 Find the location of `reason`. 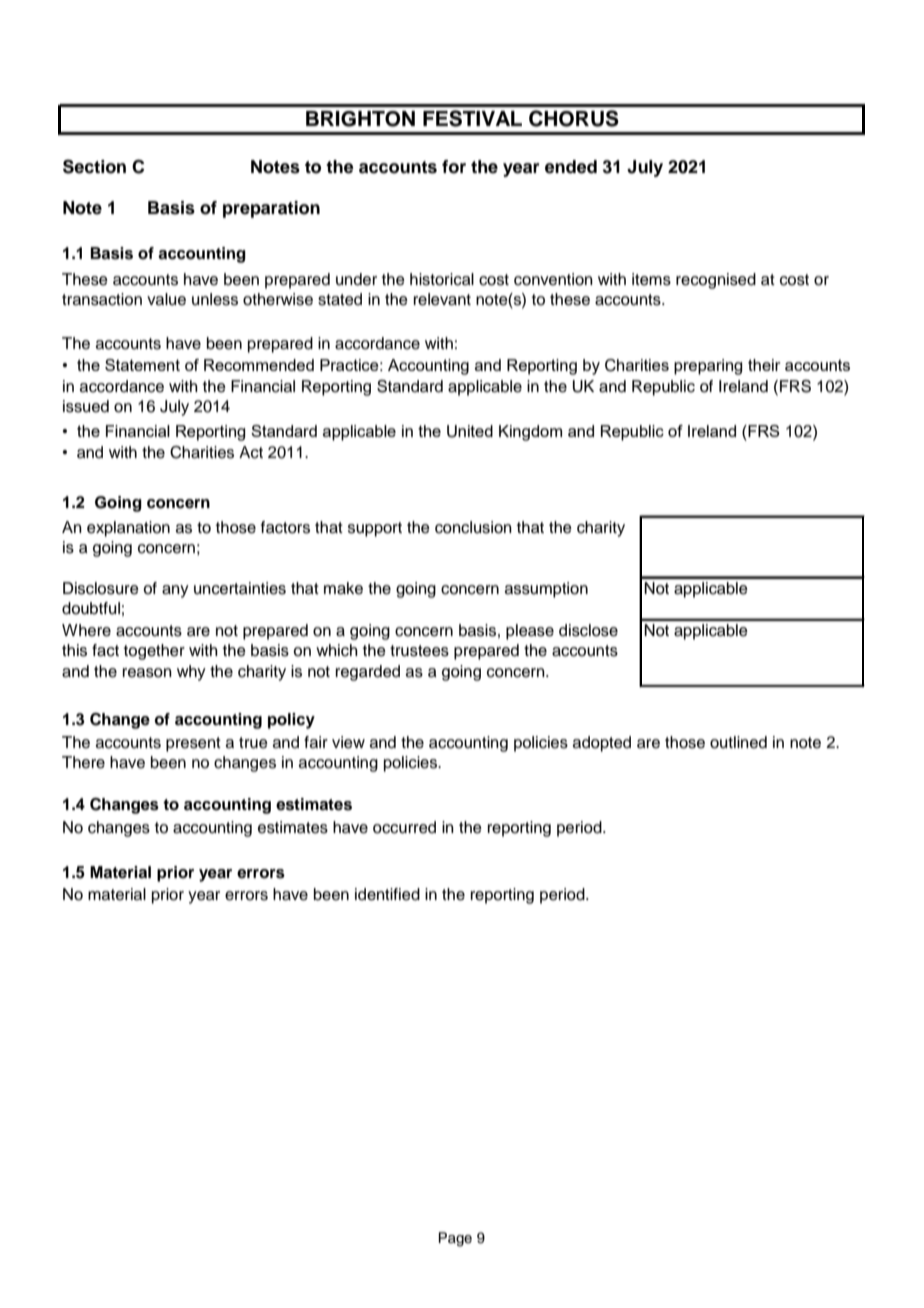

reason is located at coordinates (147, 673).
